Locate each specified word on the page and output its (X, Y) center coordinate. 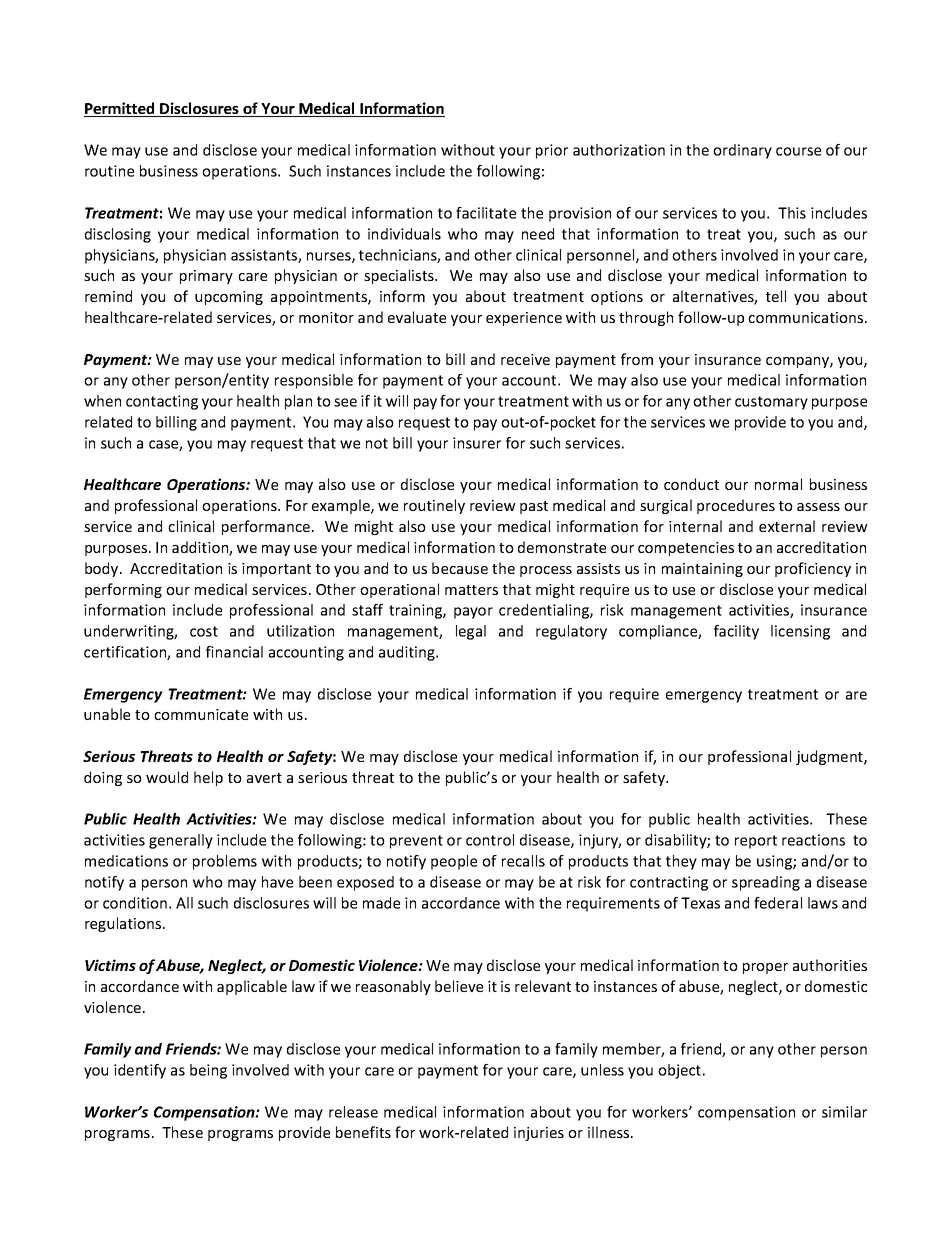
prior (552, 151)
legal (471, 632)
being (208, 1071)
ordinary (742, 151)
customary (771, 403)
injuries (539, 1134)
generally (181, 841)
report (756, 842)
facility (736, 632)
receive (525, 359)
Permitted (120, 109)
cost (204, 631)
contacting (162, 402)
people (454, 862)
